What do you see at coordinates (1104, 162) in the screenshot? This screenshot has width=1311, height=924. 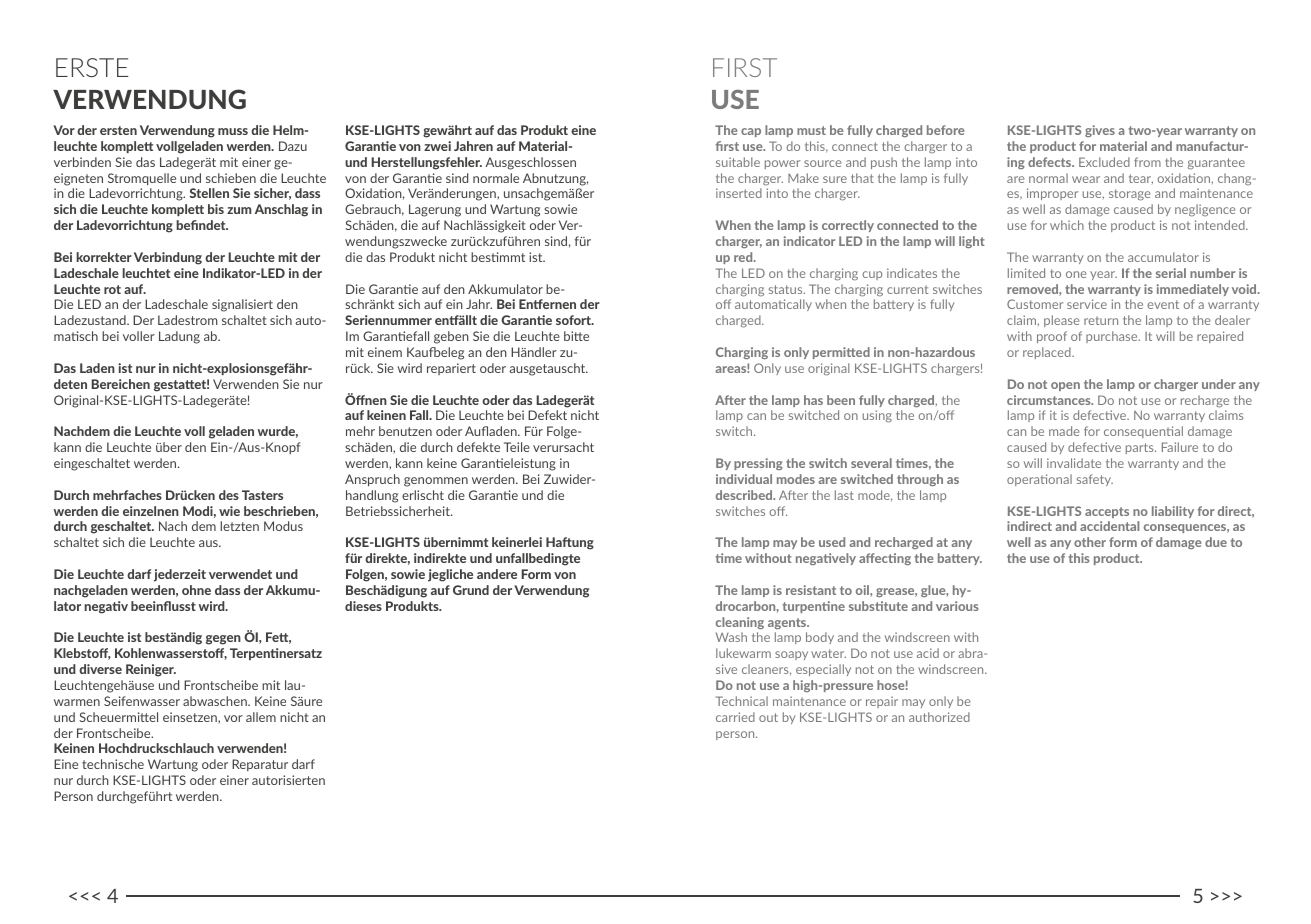 I see `Excluded` at bounding box center [1104, 162].
